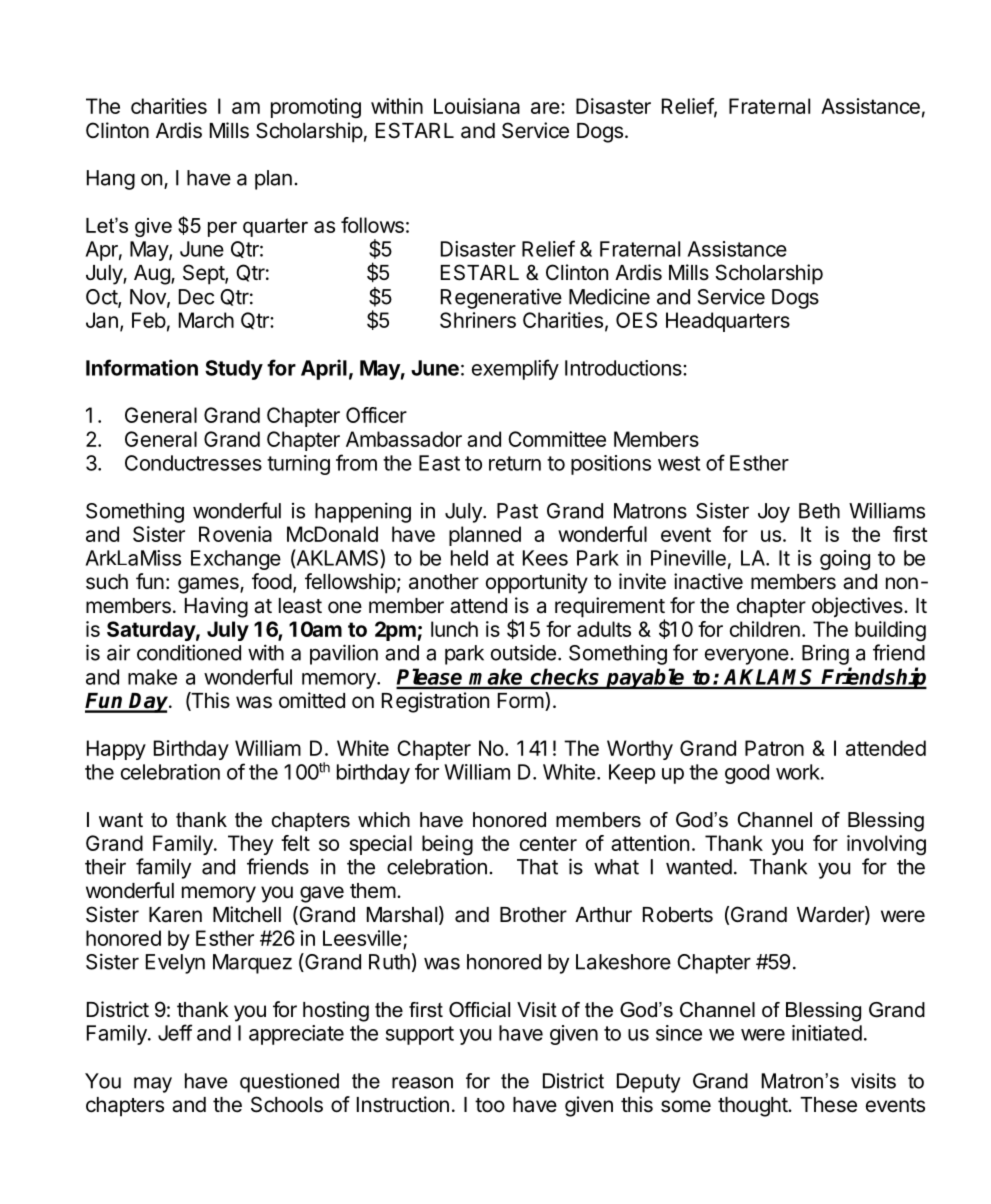  I want to click on children, so click(765, 629).
